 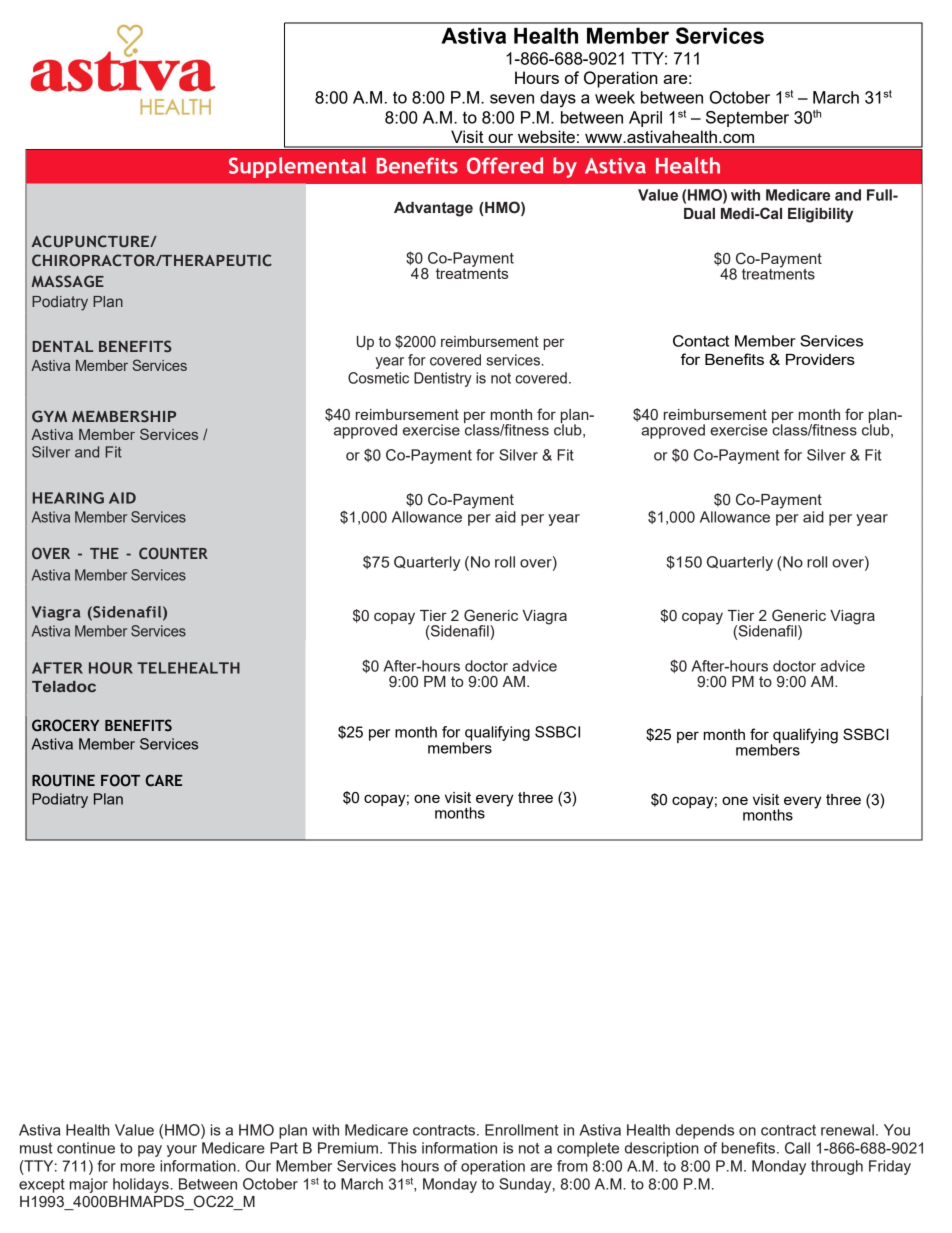 I want to click on September, so click(x=747, y=119).
